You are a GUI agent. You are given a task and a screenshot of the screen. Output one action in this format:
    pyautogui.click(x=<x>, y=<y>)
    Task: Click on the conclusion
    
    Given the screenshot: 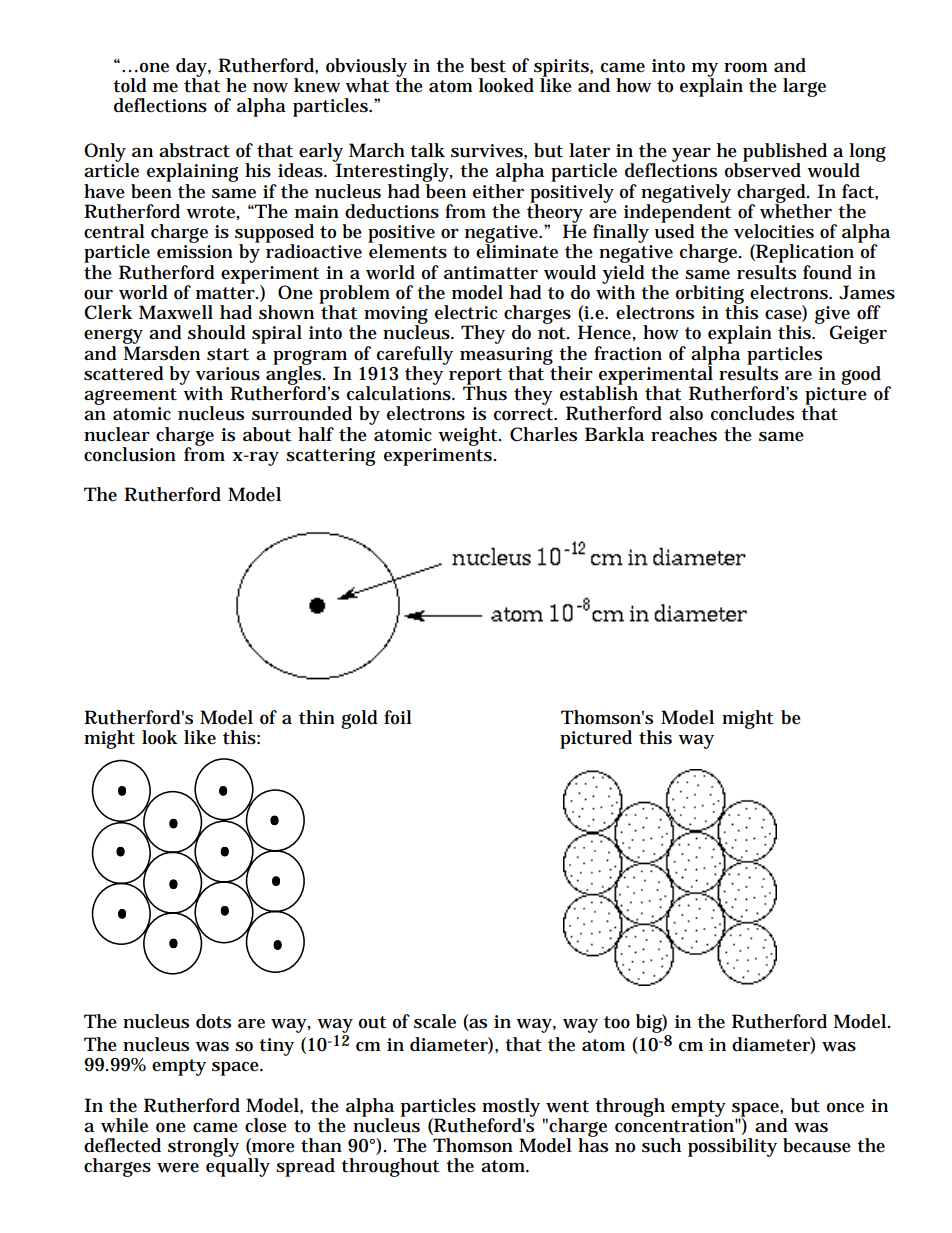 What is the action you would take?
    pyautogui.click(x=130, y=454)
